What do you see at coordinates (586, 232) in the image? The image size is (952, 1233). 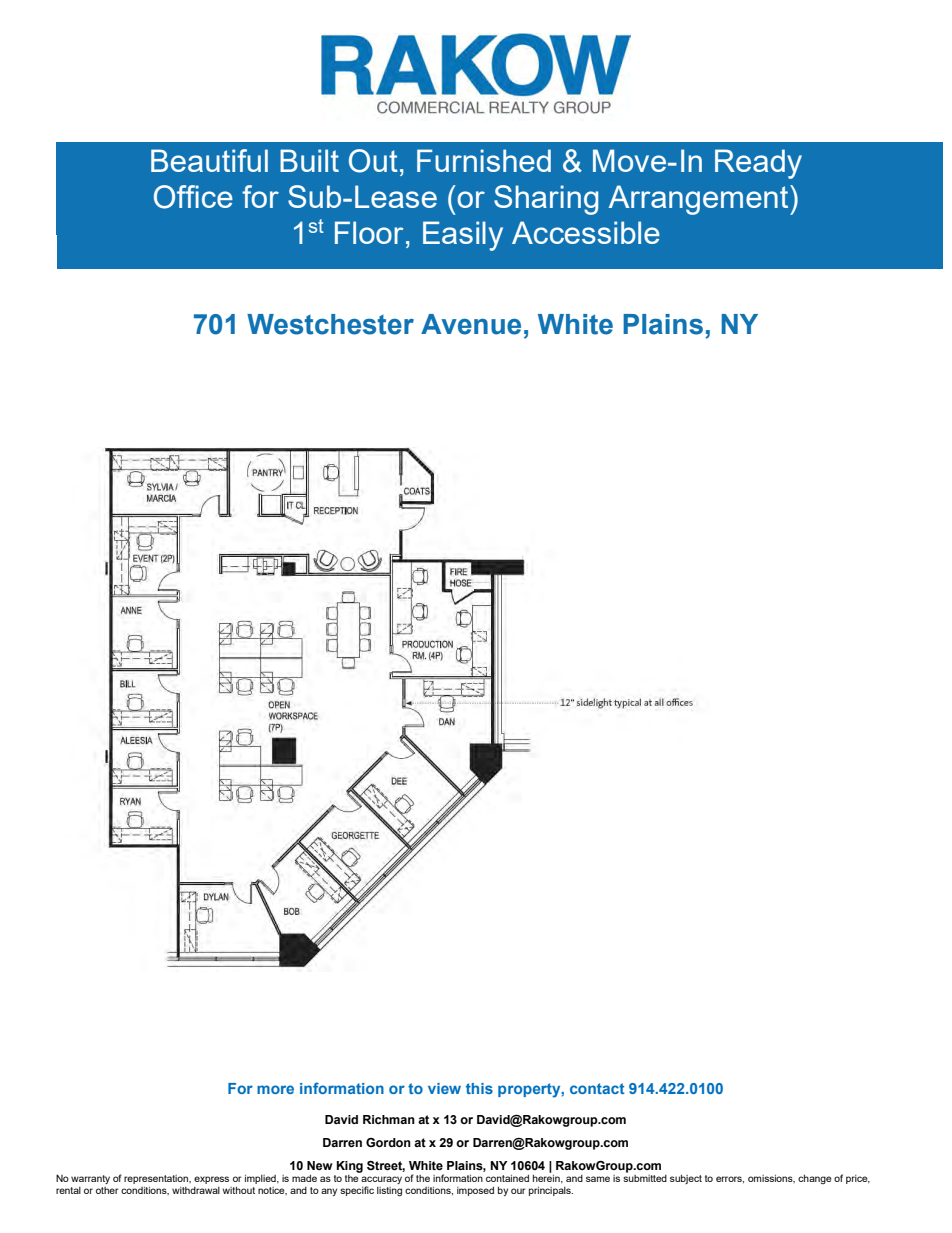 I see `Accessible` at bounding box center [586, 232].
